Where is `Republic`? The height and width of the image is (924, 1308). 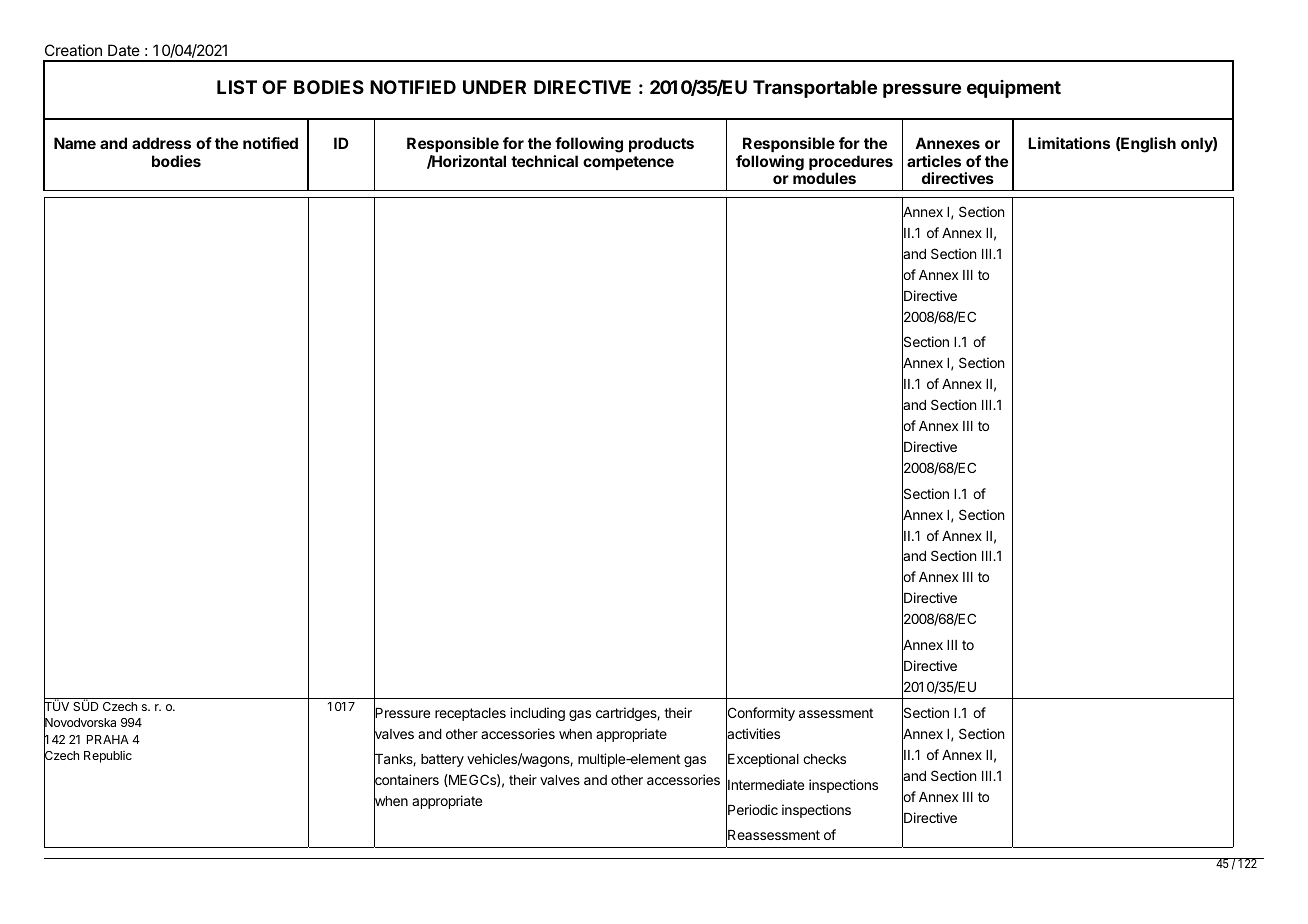 Republic is located at coordinates (108, 757).
